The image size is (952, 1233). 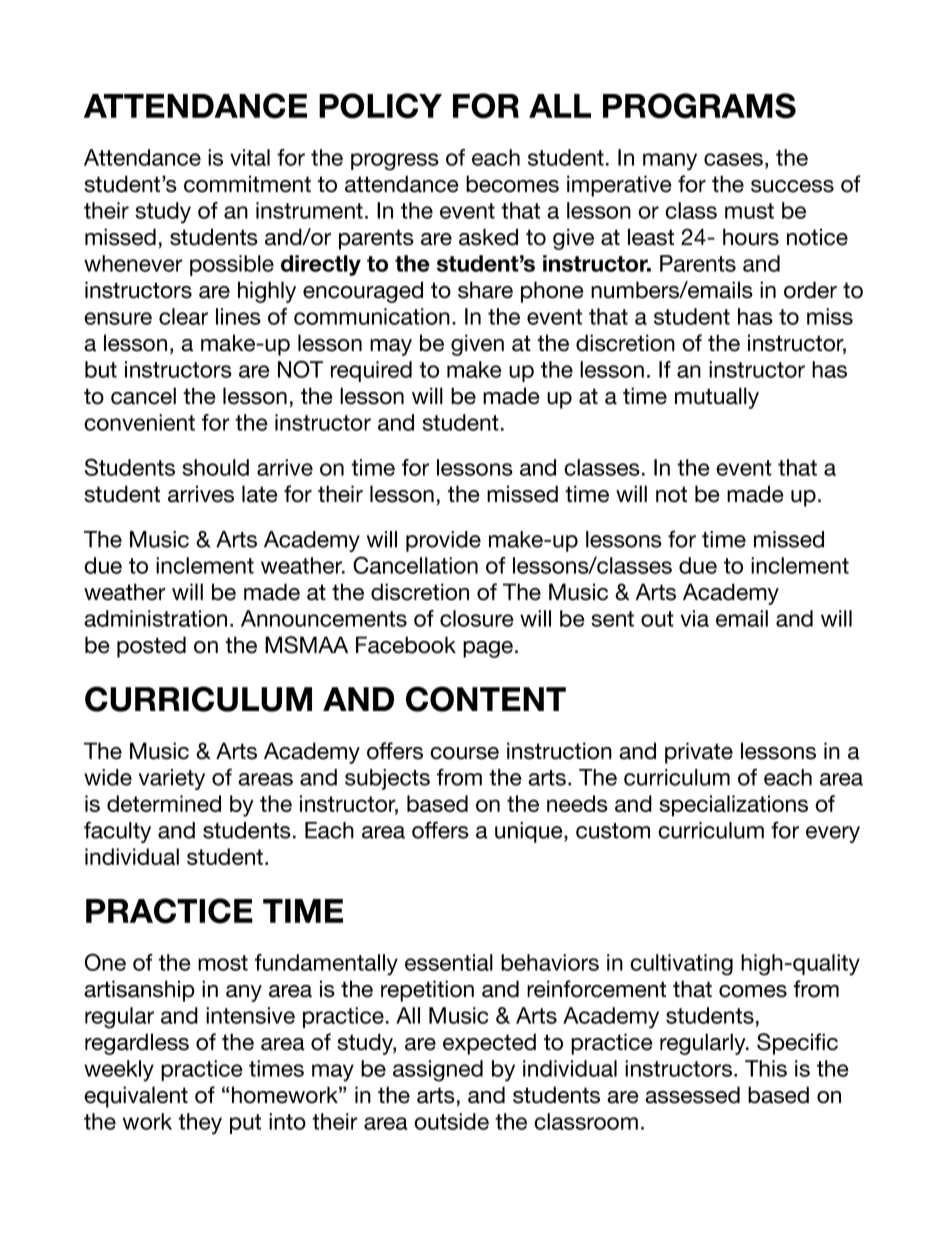 I want to click on provide, so click(x=443, y=541).
